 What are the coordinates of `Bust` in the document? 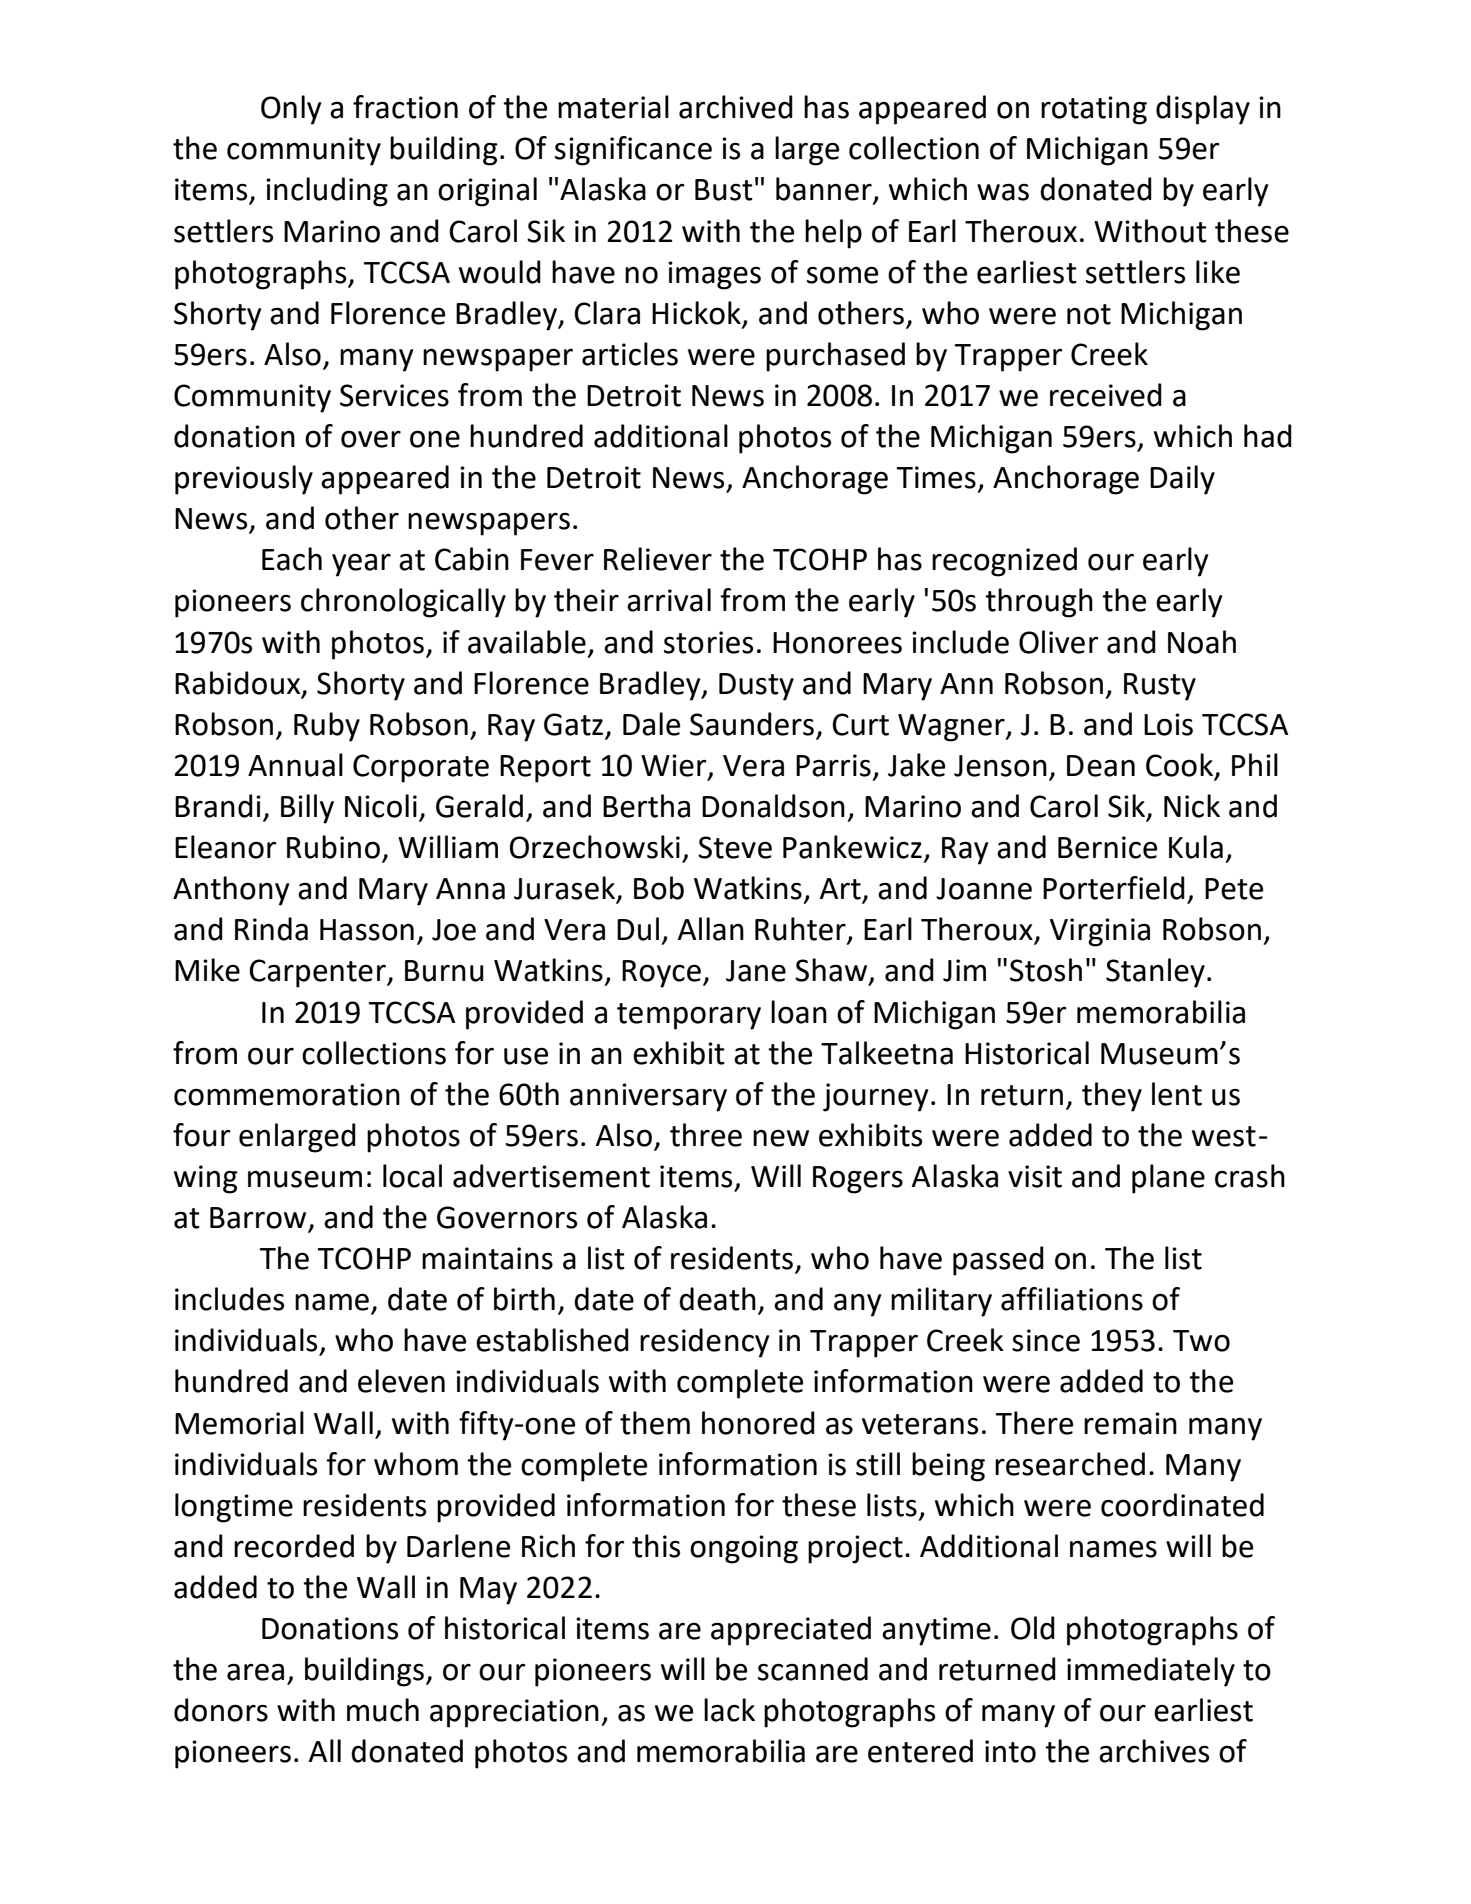 It's located at (724, 190).
